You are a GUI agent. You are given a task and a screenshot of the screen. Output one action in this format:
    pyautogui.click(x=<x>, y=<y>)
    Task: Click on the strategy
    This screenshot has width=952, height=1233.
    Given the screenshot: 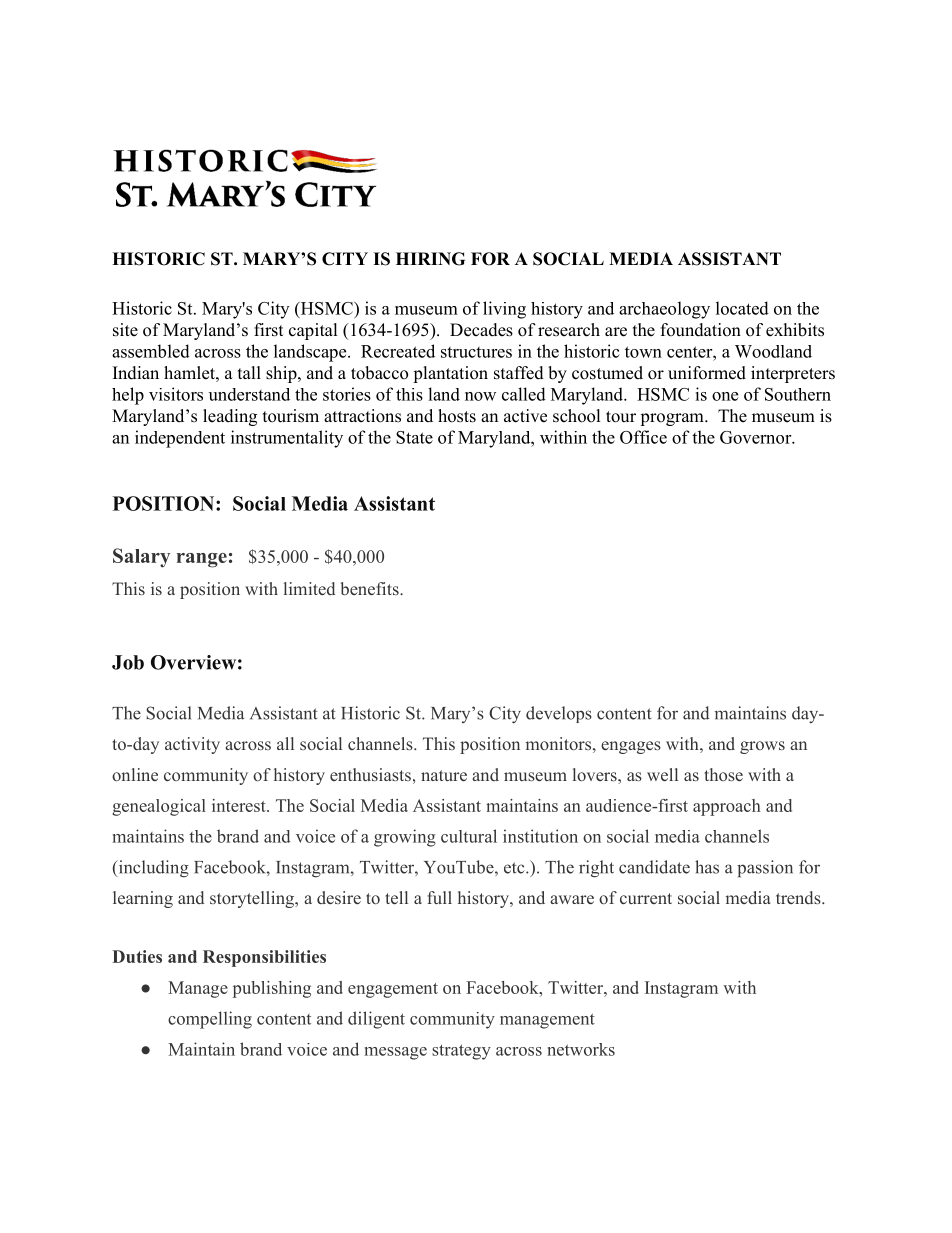 What is the action you would take?
    pyautogui.click(x=461, y=1052)
